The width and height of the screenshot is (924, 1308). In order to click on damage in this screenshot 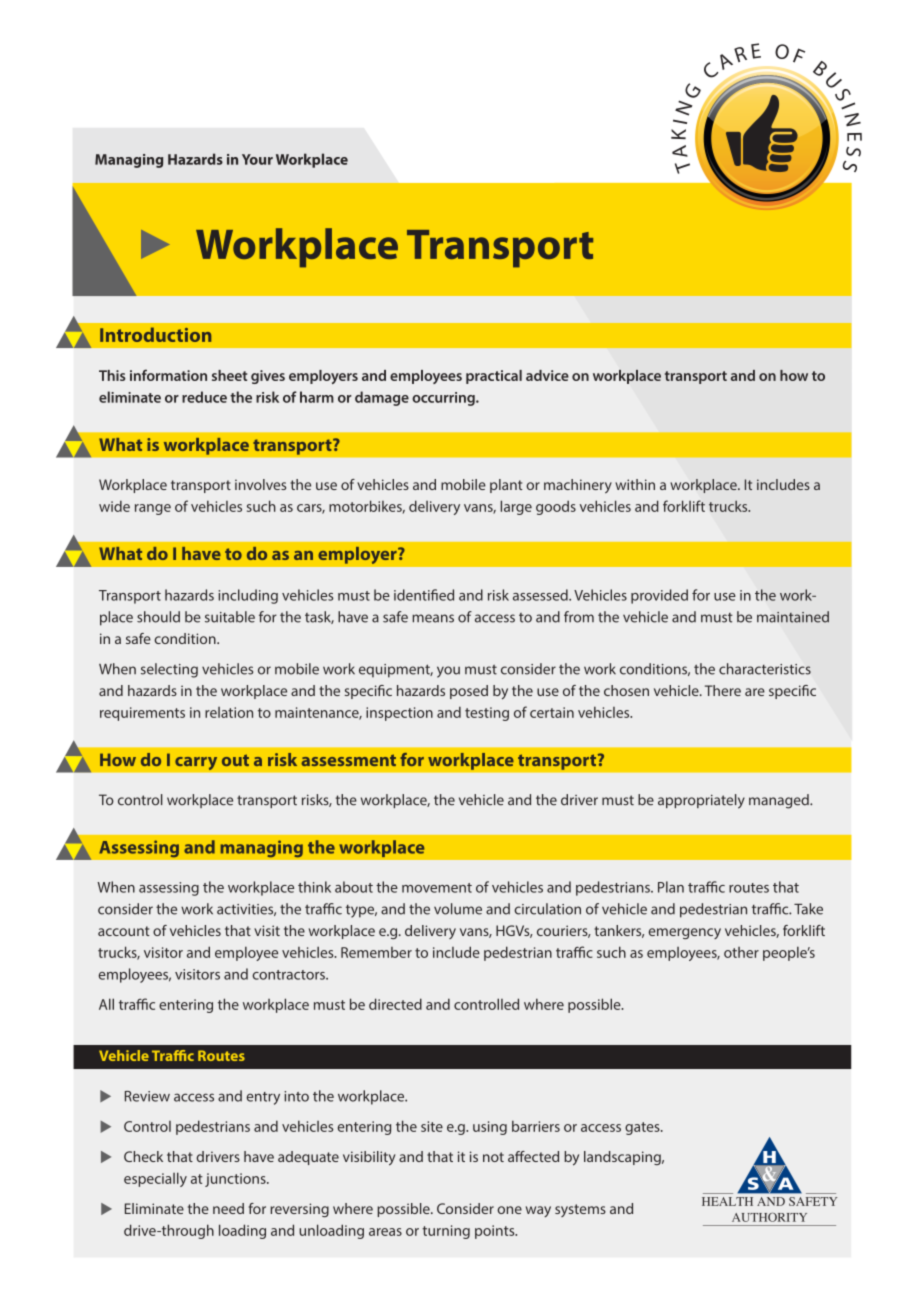, I will do `click(382, 398)`.
